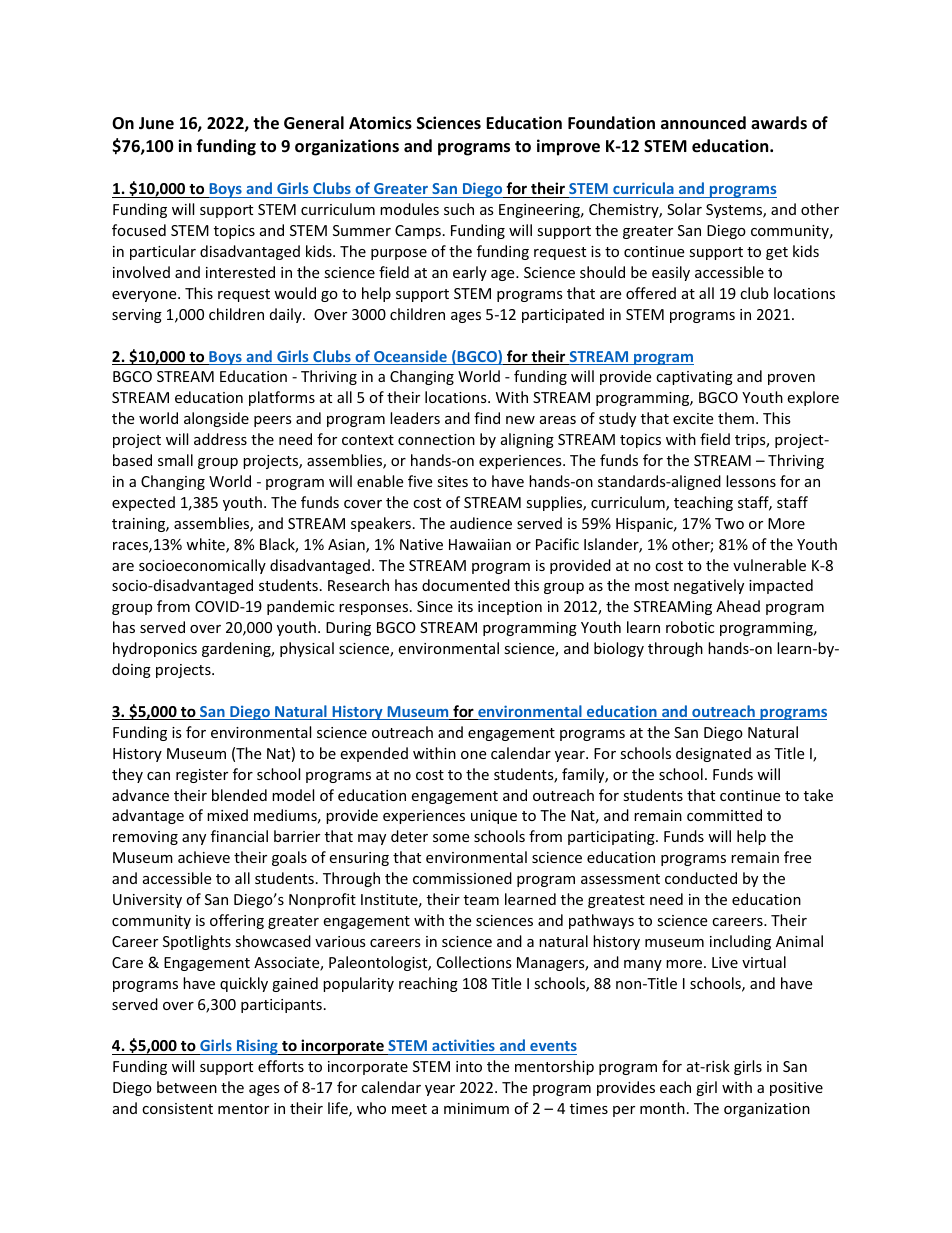 The height and width of the image is (1233, 952). Describe the element at coordinates (156, 123) in the image. I see `June` at that location.
